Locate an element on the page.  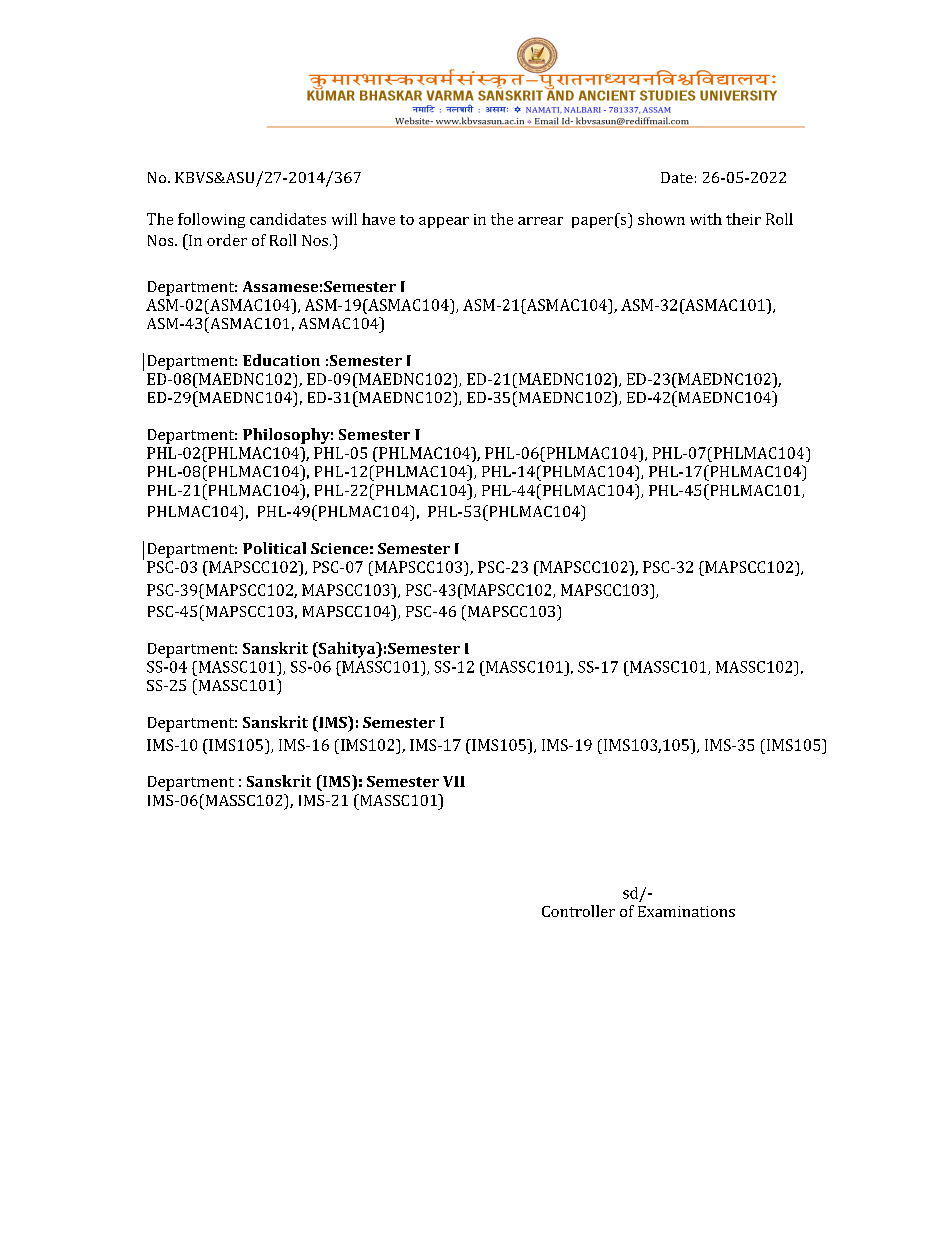
Examinations is located at coordinates (686, 911).
